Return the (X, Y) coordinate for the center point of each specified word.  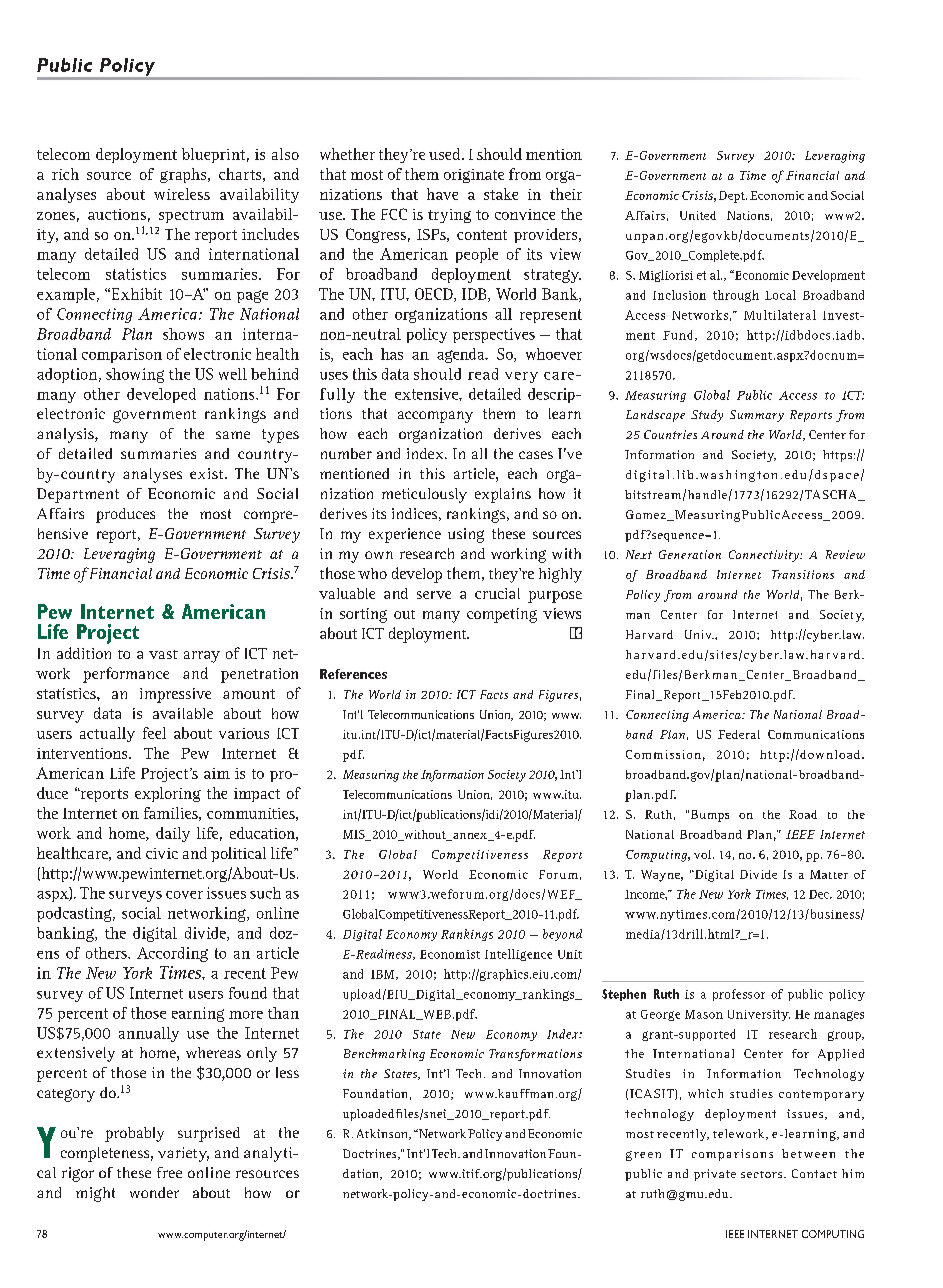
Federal (739, 734)
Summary (757, 416)
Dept (733, 197)
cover (184, 895)
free (169, 1172)
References (353, 674)
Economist (450, 954)
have (442, 194)
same (233, 435)
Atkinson (383, 1134)
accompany (435, 417)
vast (163, 654)
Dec (820, 894)
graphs (184, 175)
